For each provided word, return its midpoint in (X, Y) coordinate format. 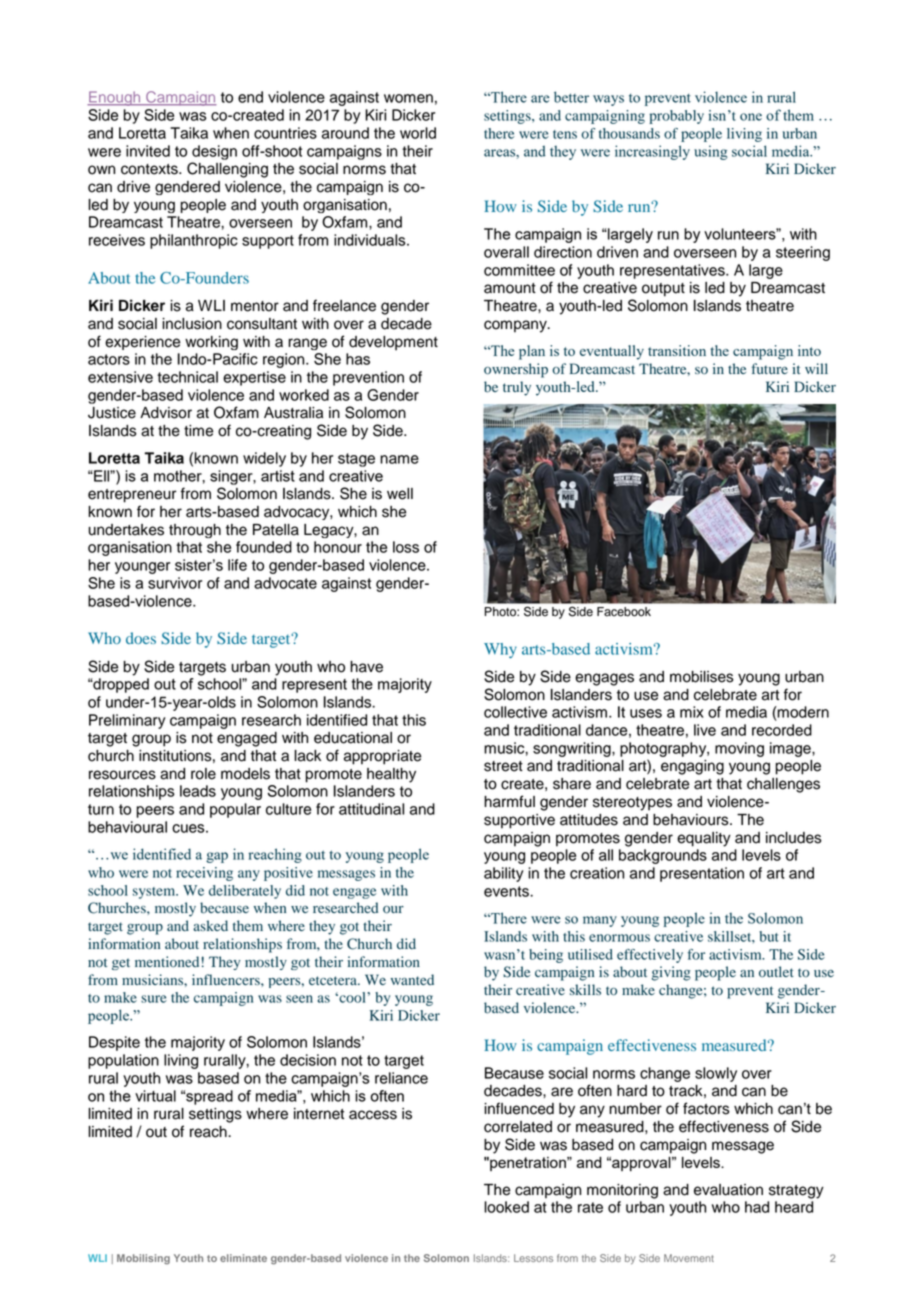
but (769, 936)
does (141, 638)
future (770, 368)
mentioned (167, 962)
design (214, 152)
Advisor (166, 413)
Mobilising (143, 1259)
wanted (412, 979)
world (418, 133)
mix (692, 712)
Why (500, 650)
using (711, 152)
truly (517, 388)
